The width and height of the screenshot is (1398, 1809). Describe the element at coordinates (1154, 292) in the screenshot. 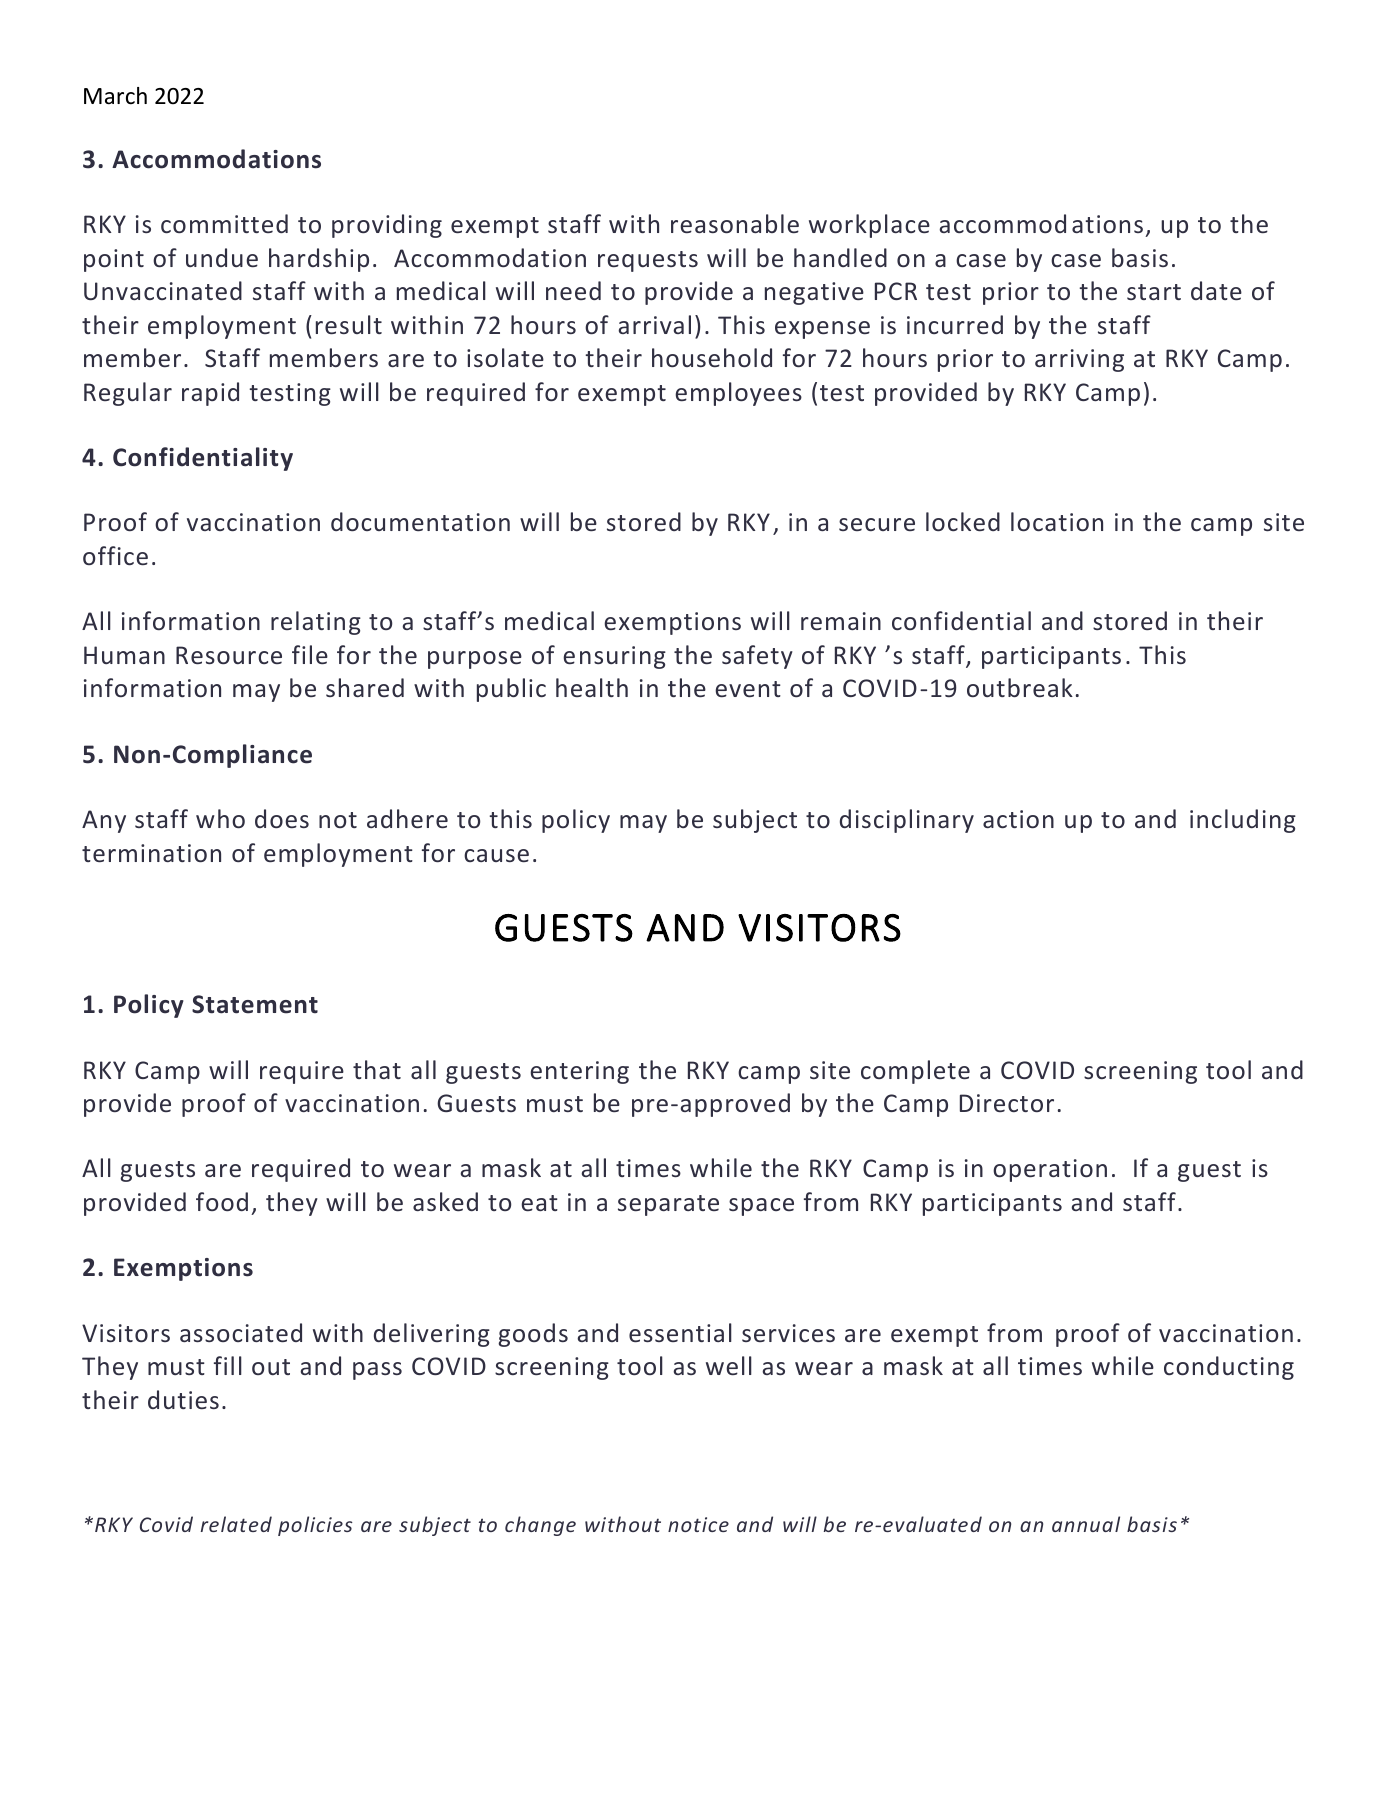

I see `start` at that location.
